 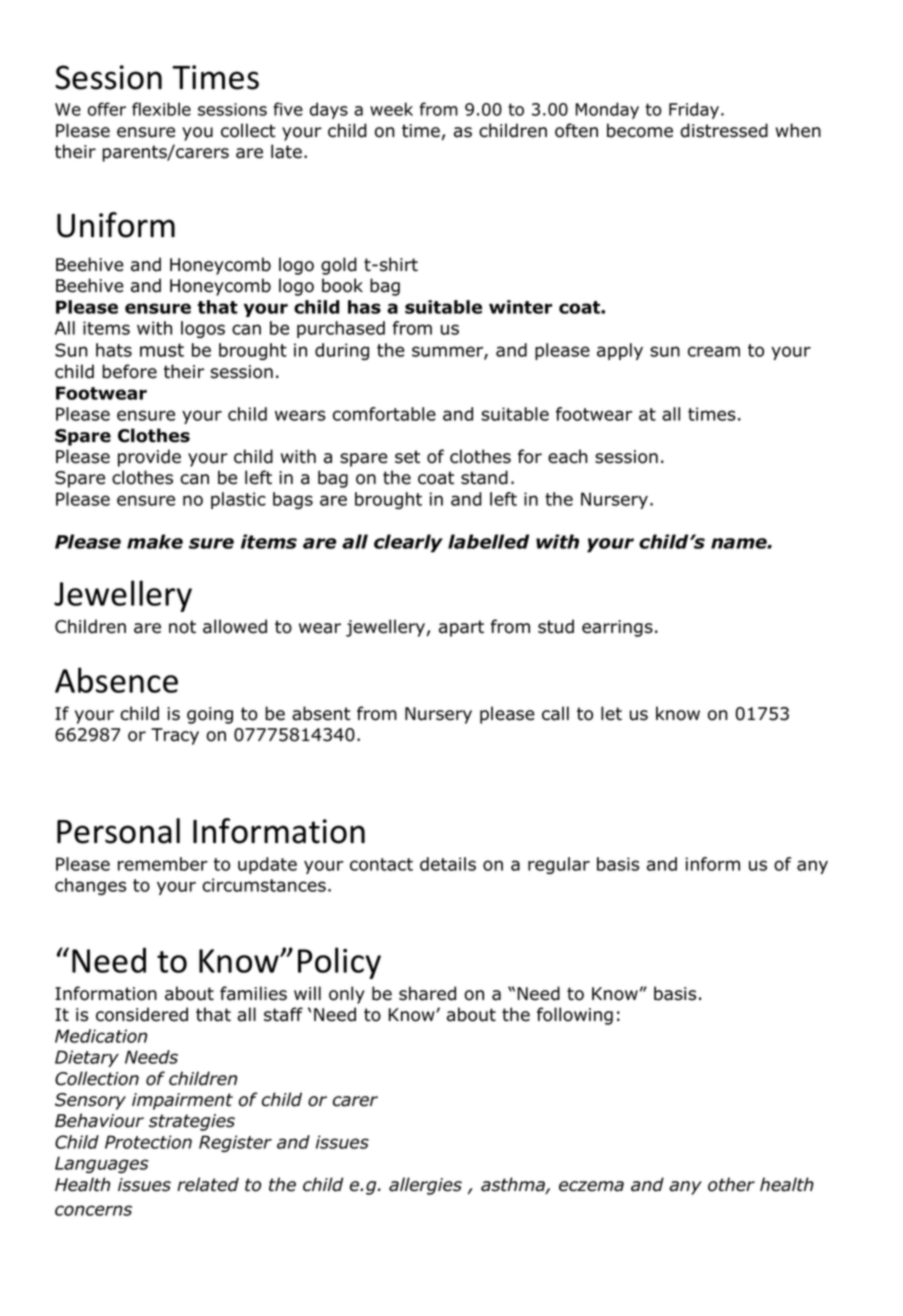 I want to click on allergies, so click(x=425, y=1186).
